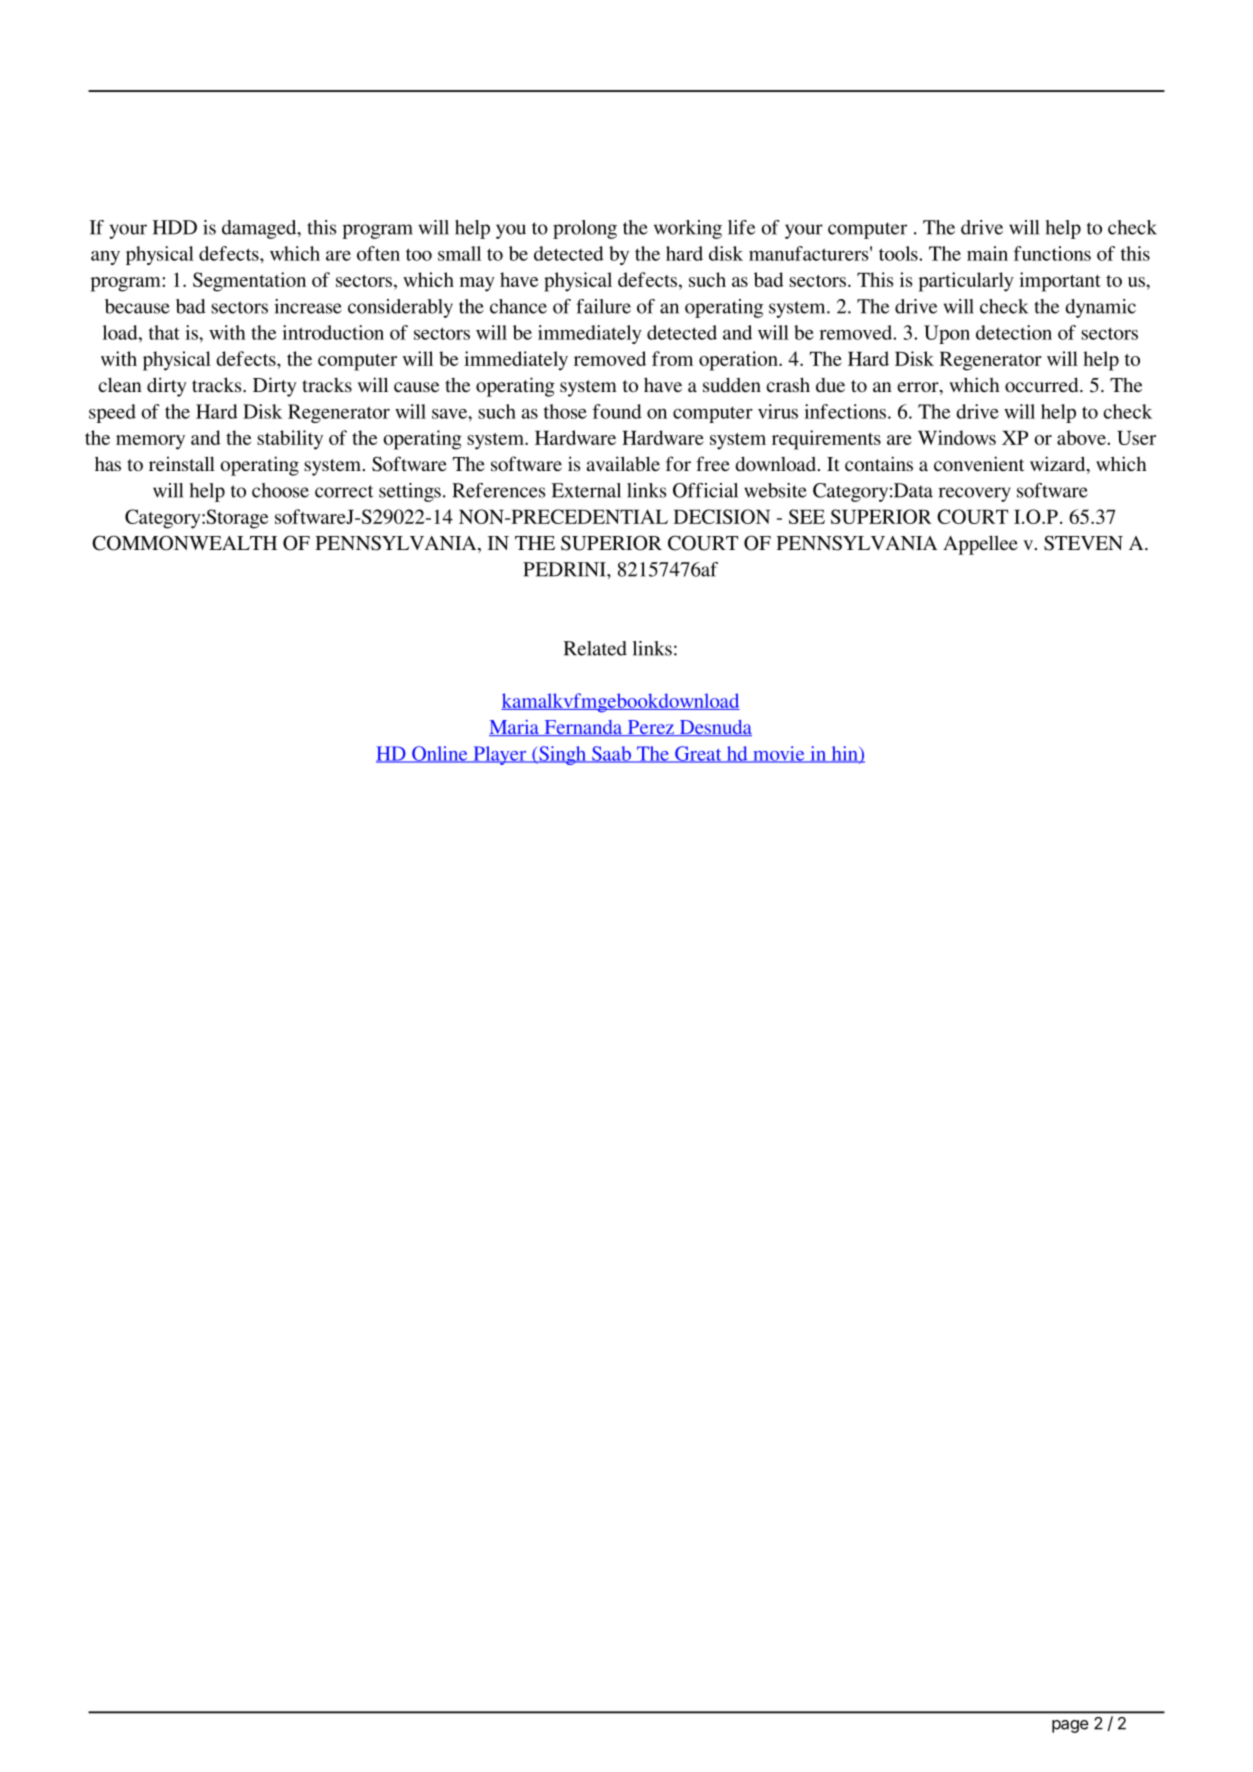 The image size is (1253, 1772). What do you see at coordinates (1070, 1726) in the screenshot?
I see `page` at bounding box center [1070, 1726].
